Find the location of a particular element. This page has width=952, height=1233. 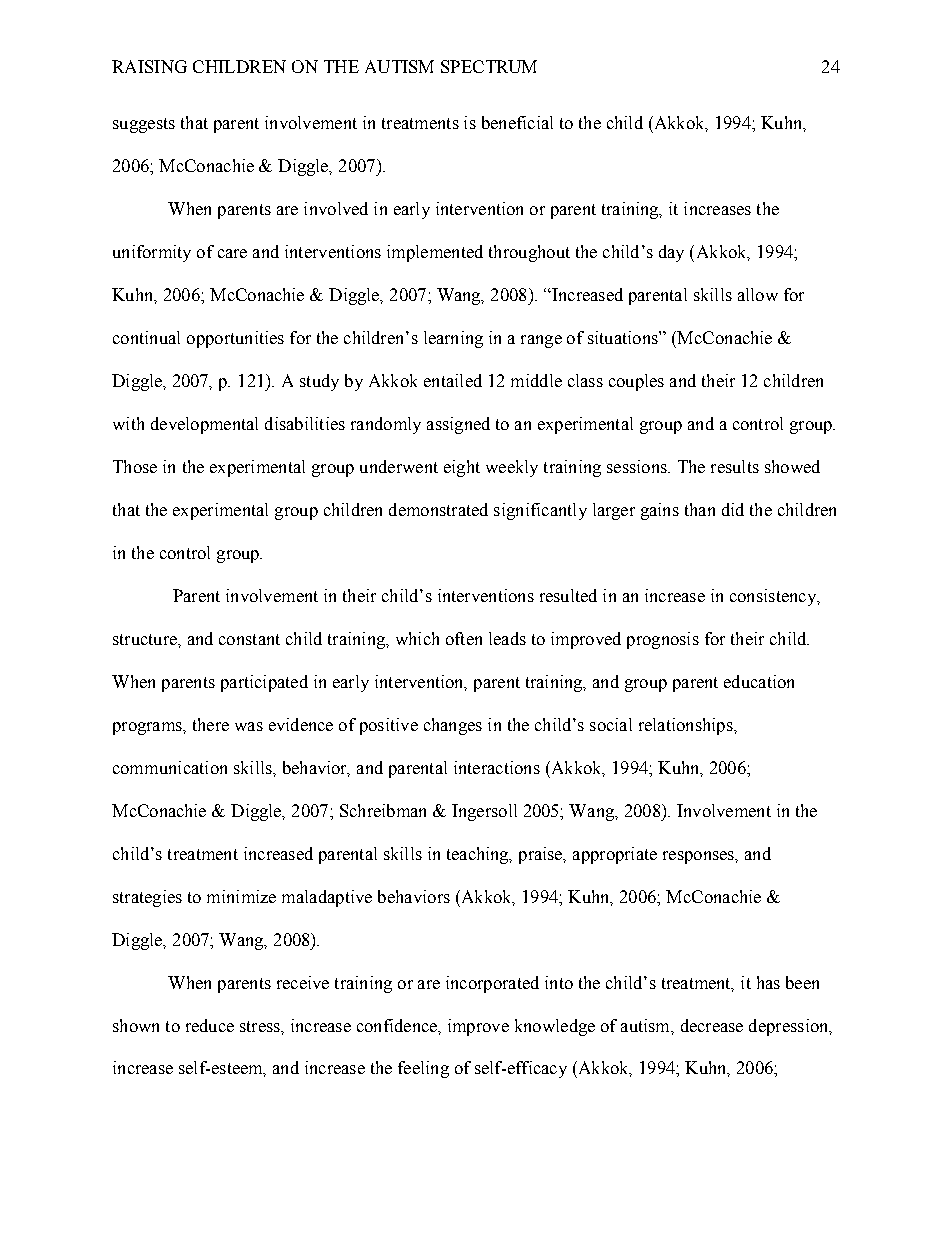

constant is located at coordinates (249, 639).
